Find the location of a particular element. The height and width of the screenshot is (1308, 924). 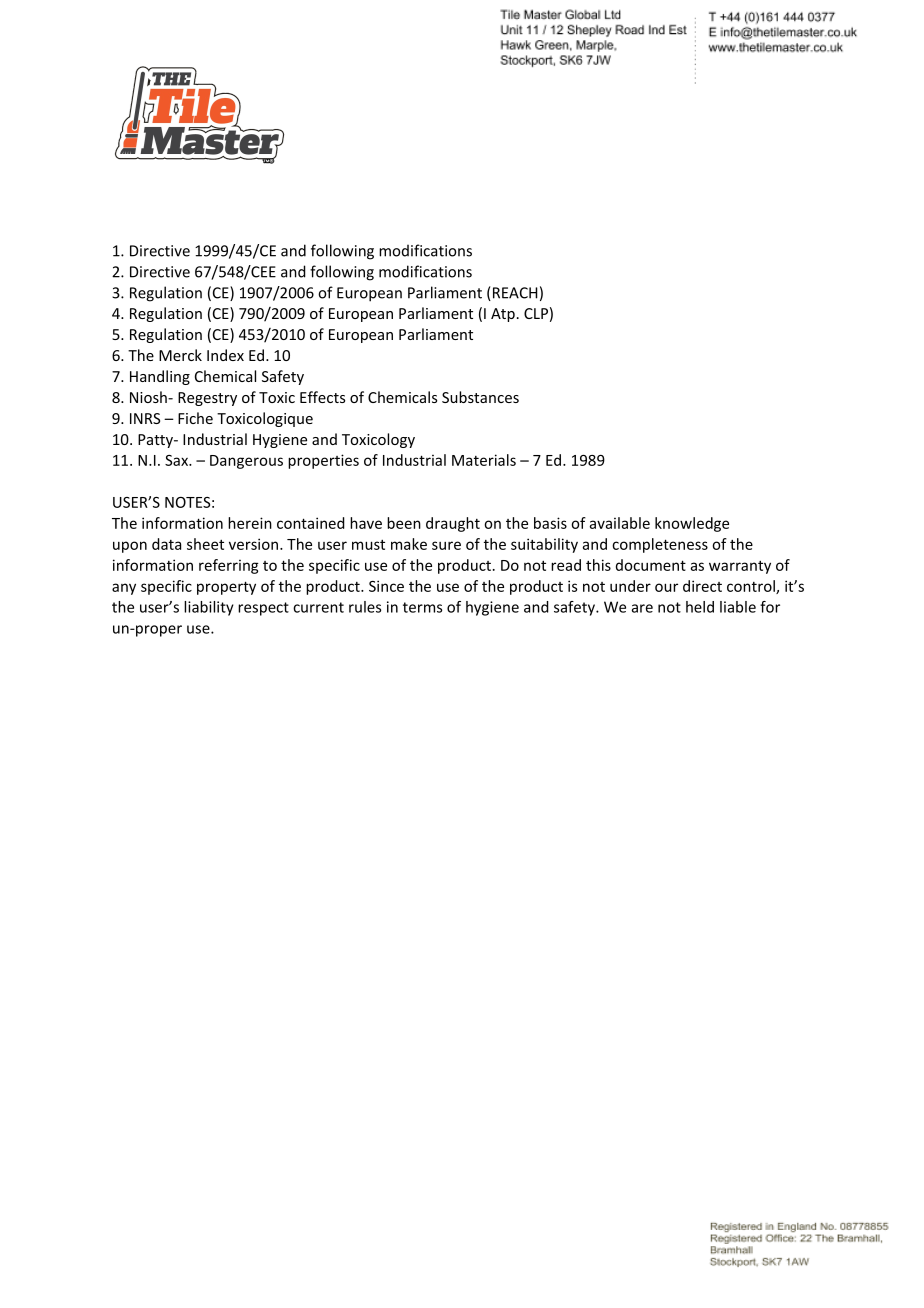

CLP is located at coordinates (536, 313).
